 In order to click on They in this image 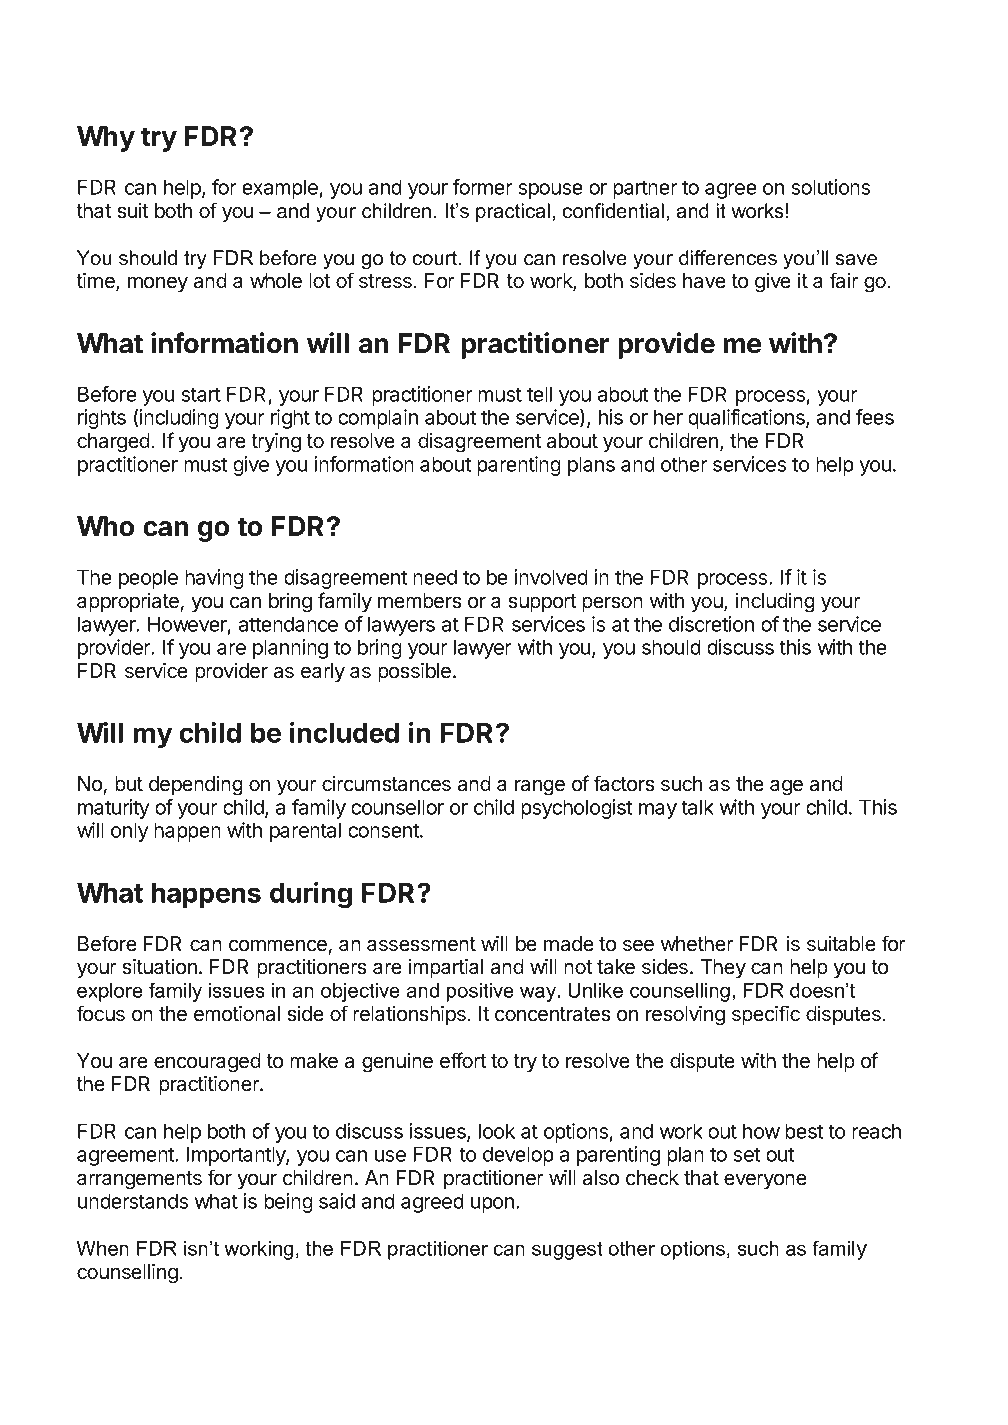, I will do `click(723, 969)`.
